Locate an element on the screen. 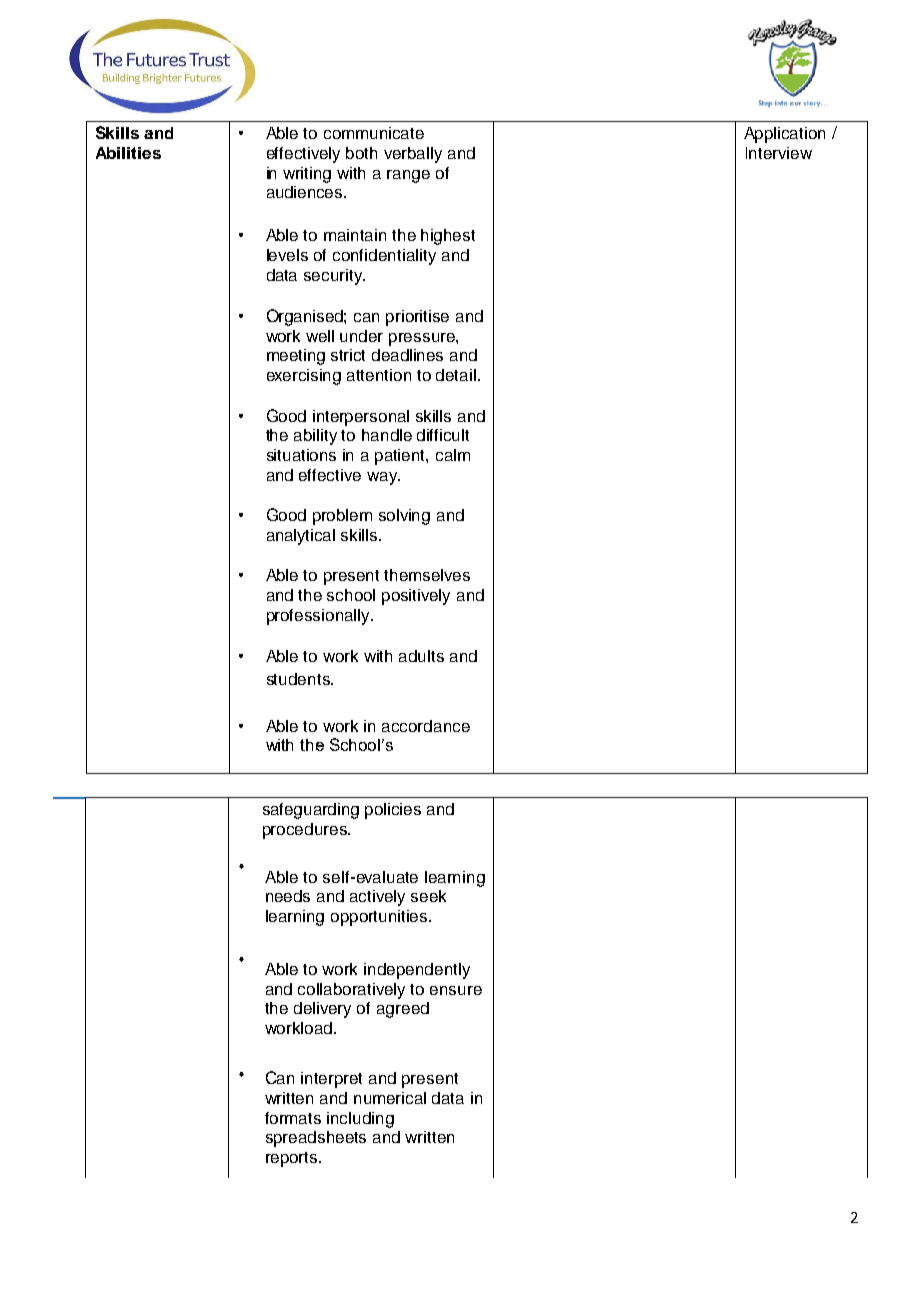  Interview is located at coordinates (779, 153).
